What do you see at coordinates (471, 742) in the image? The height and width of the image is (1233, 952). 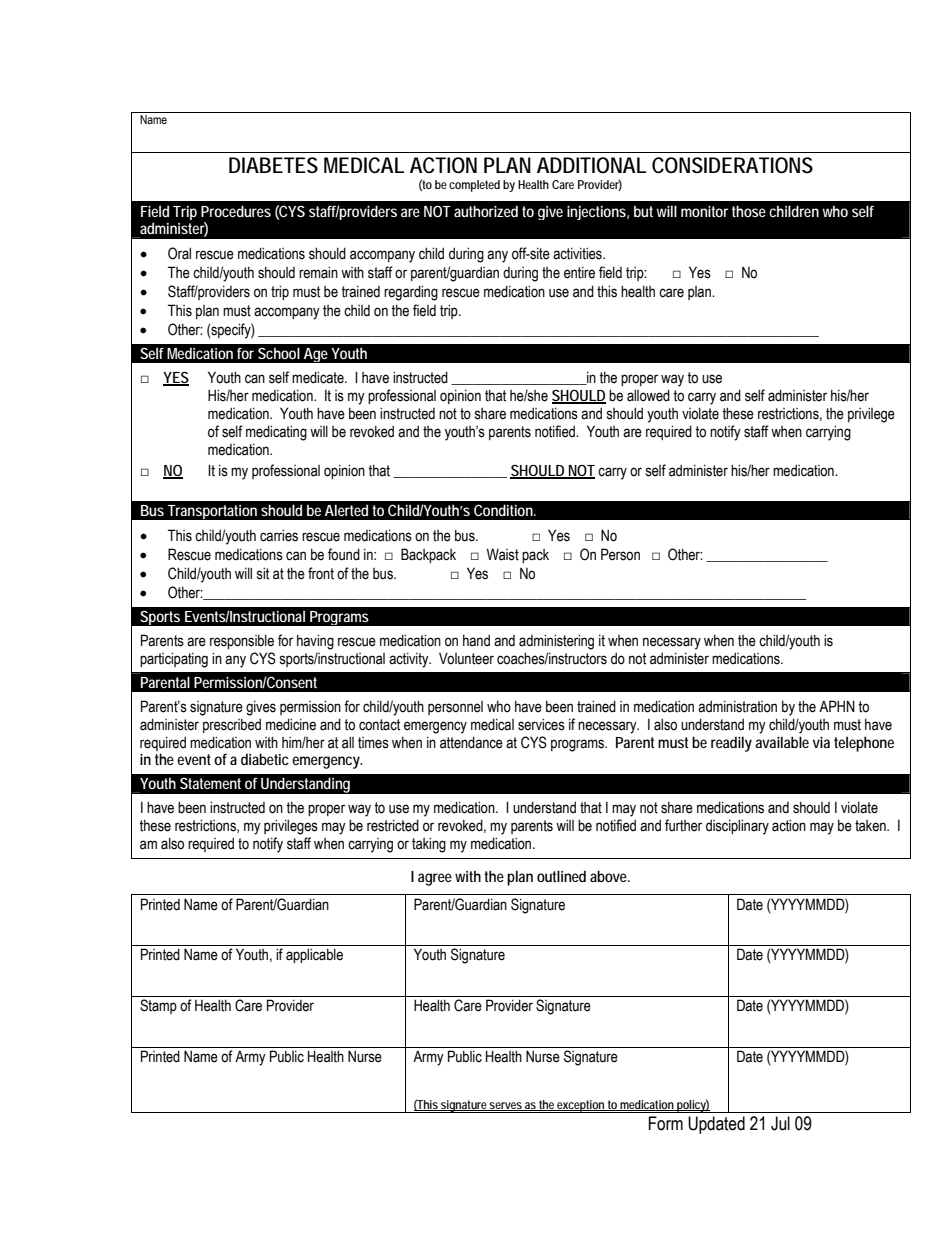 I see `attendance` at bounding box center [471, 742].
